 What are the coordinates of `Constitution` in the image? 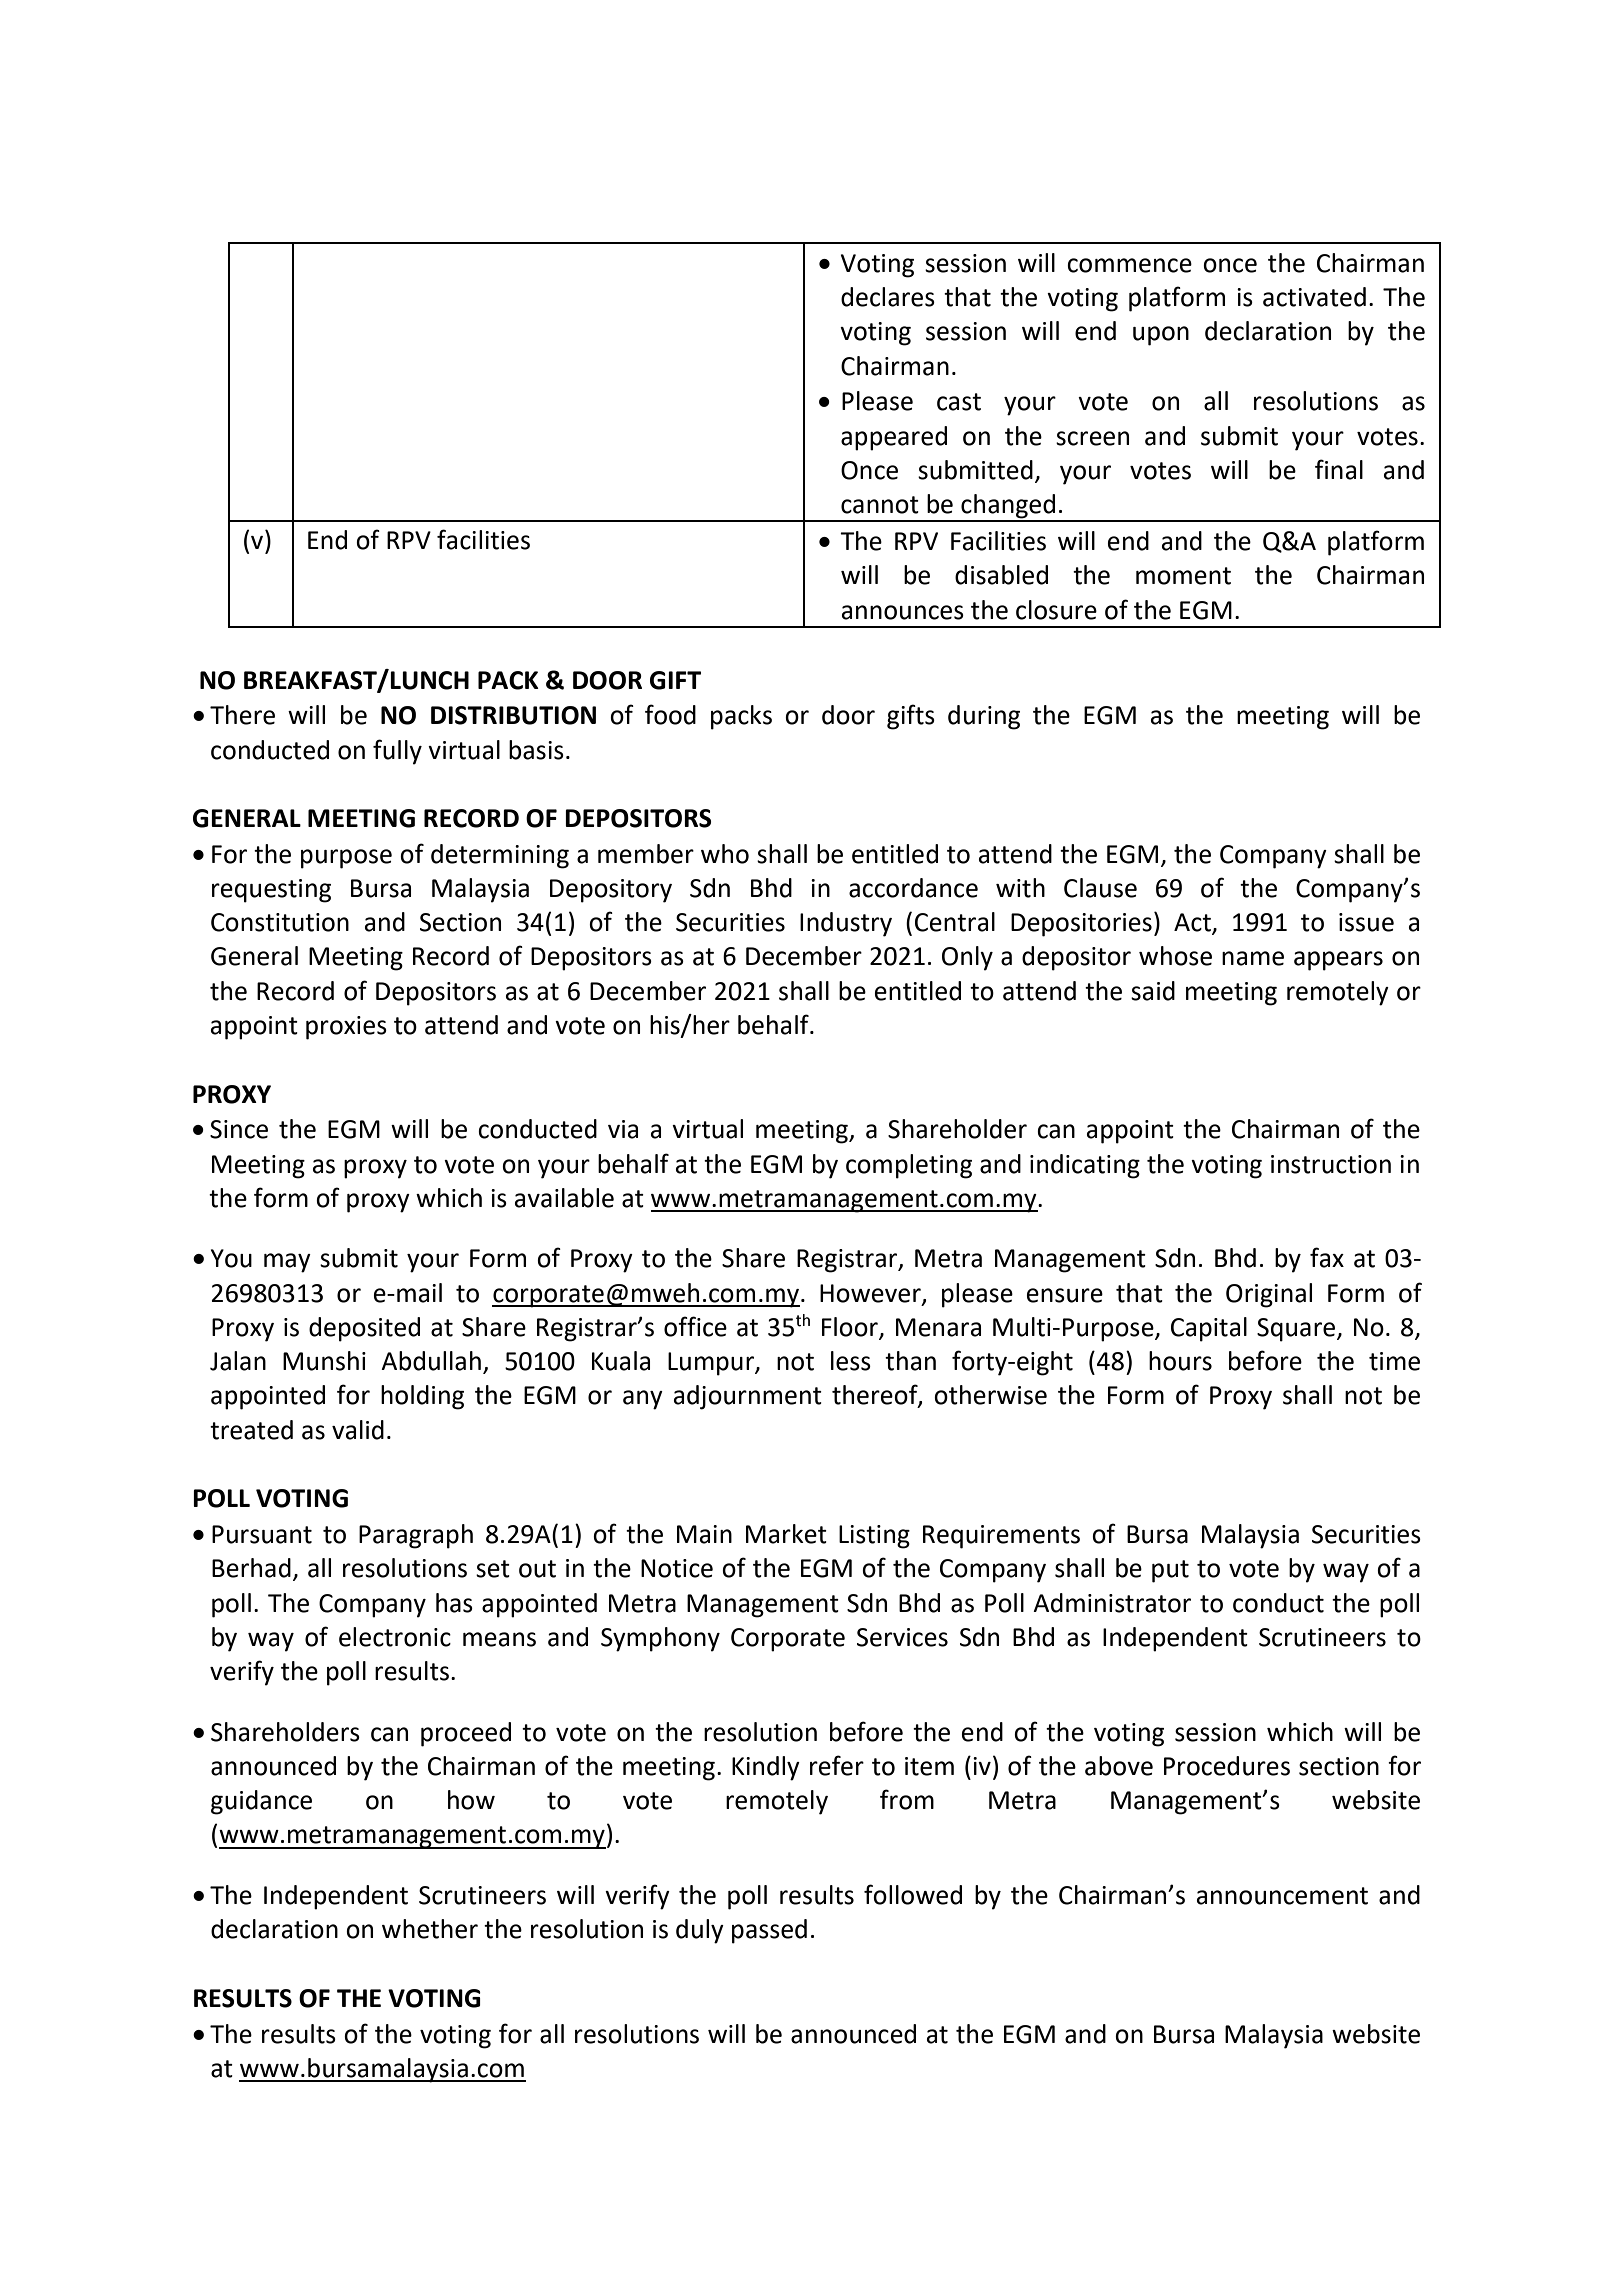 It's located at (280, 922).
